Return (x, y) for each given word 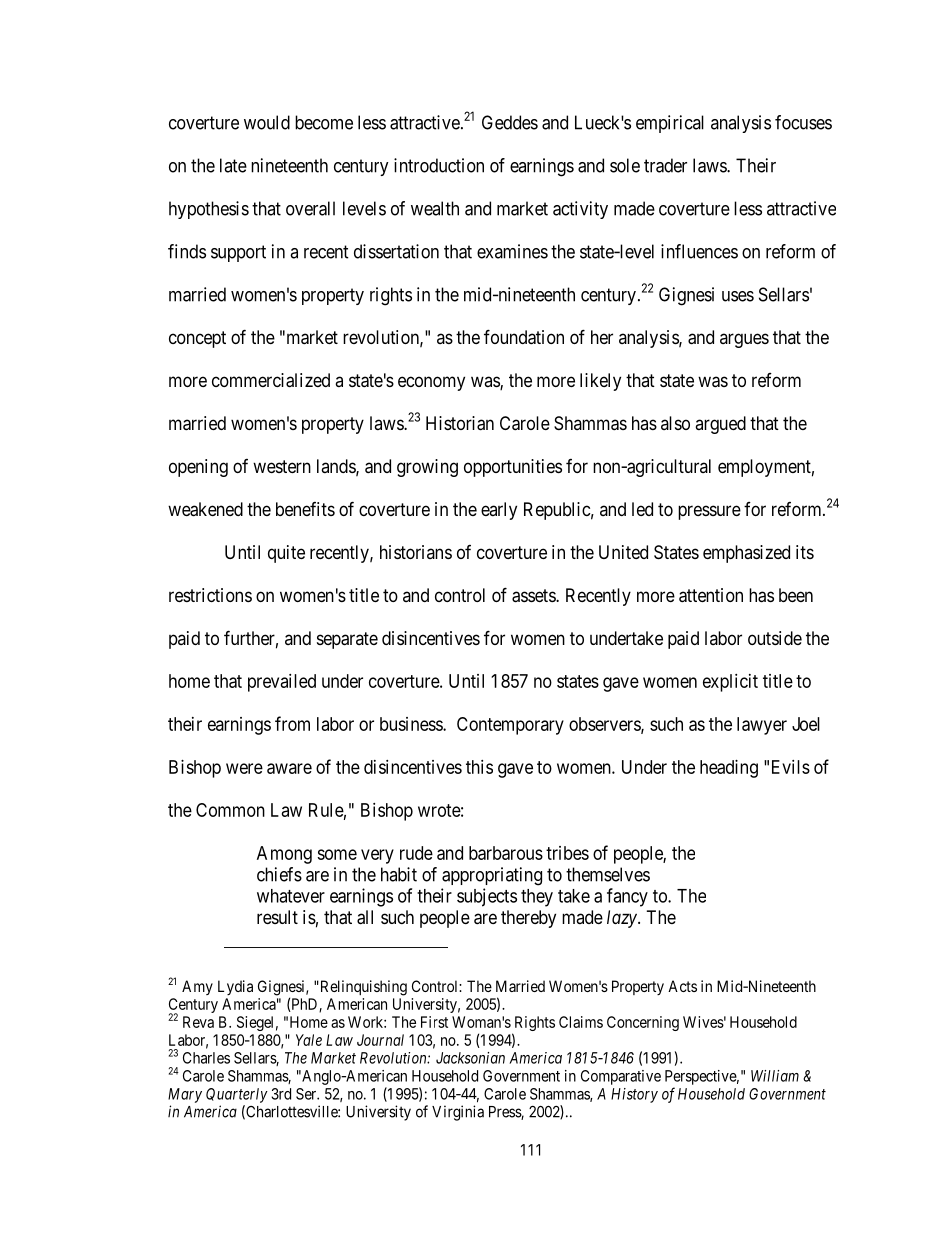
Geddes (510, 122)
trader (665, 165)
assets (534, 596)
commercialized (271, 380)
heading (729, 769)
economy (431, 383)
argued (720, 425)
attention (711, 595)
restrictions (210, 595)
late (233, 165)
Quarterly (237, 1095)
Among (284, 855)
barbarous (506, 853)
